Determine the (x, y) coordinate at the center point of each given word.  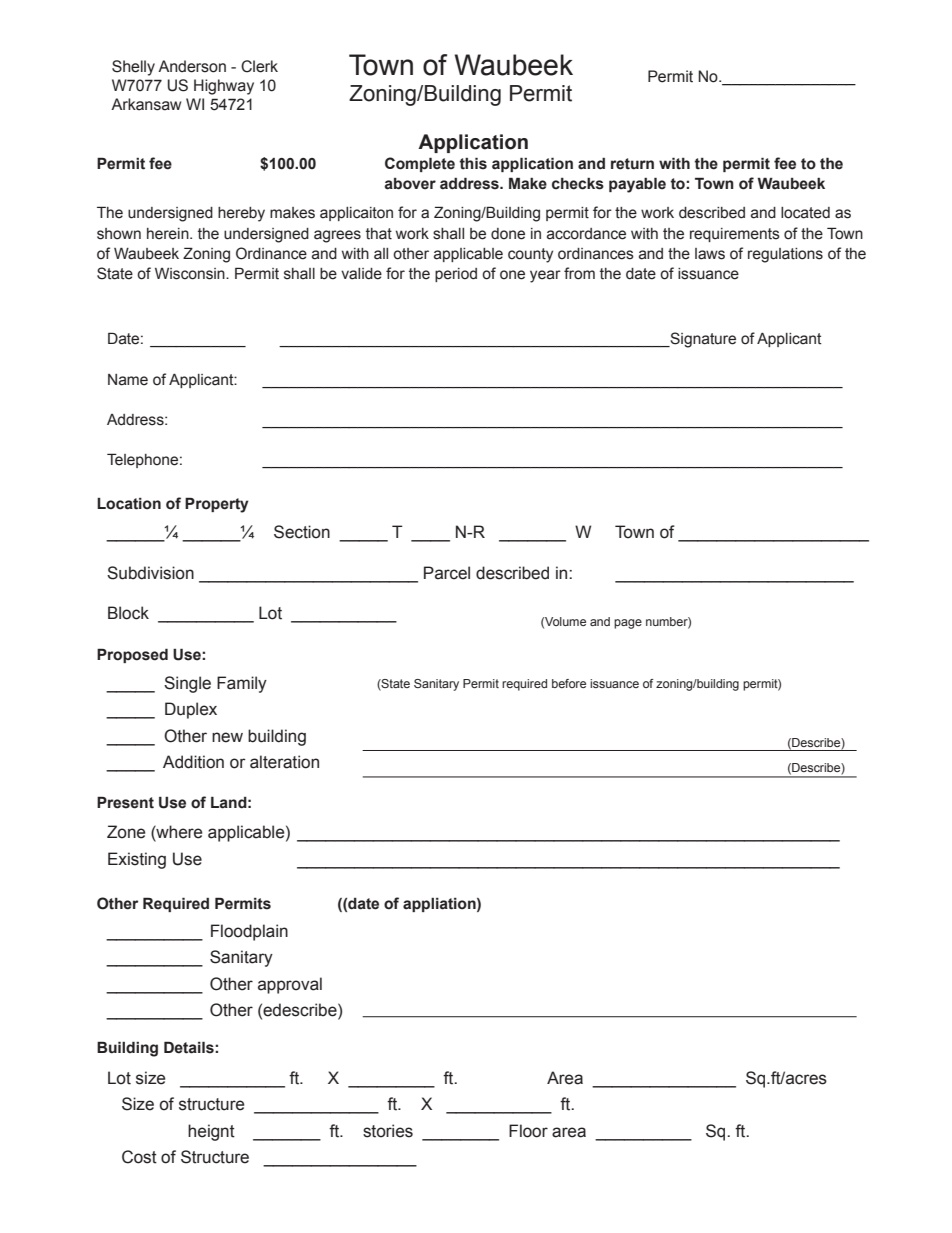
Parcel (447, 573)
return (632, 164)
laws (710, 254)
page (628, 624)
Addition (193, 762)
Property (217, 505)
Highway (224, 87)
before (569, 683)
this (473, 163)
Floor (528, 1131)
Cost (139, 1157)
